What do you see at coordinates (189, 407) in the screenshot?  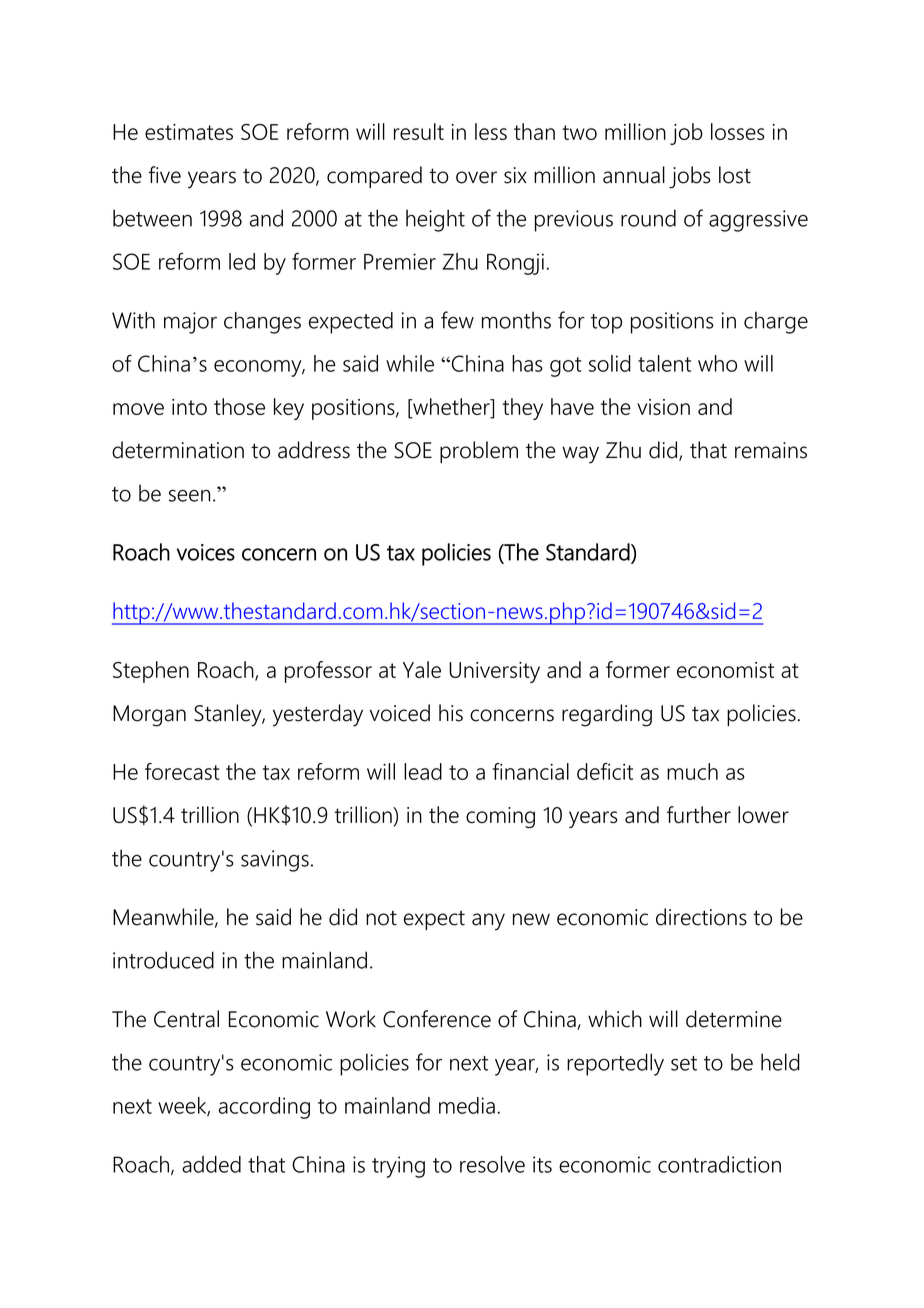 I see `into` at bounding box center [189, 407].
